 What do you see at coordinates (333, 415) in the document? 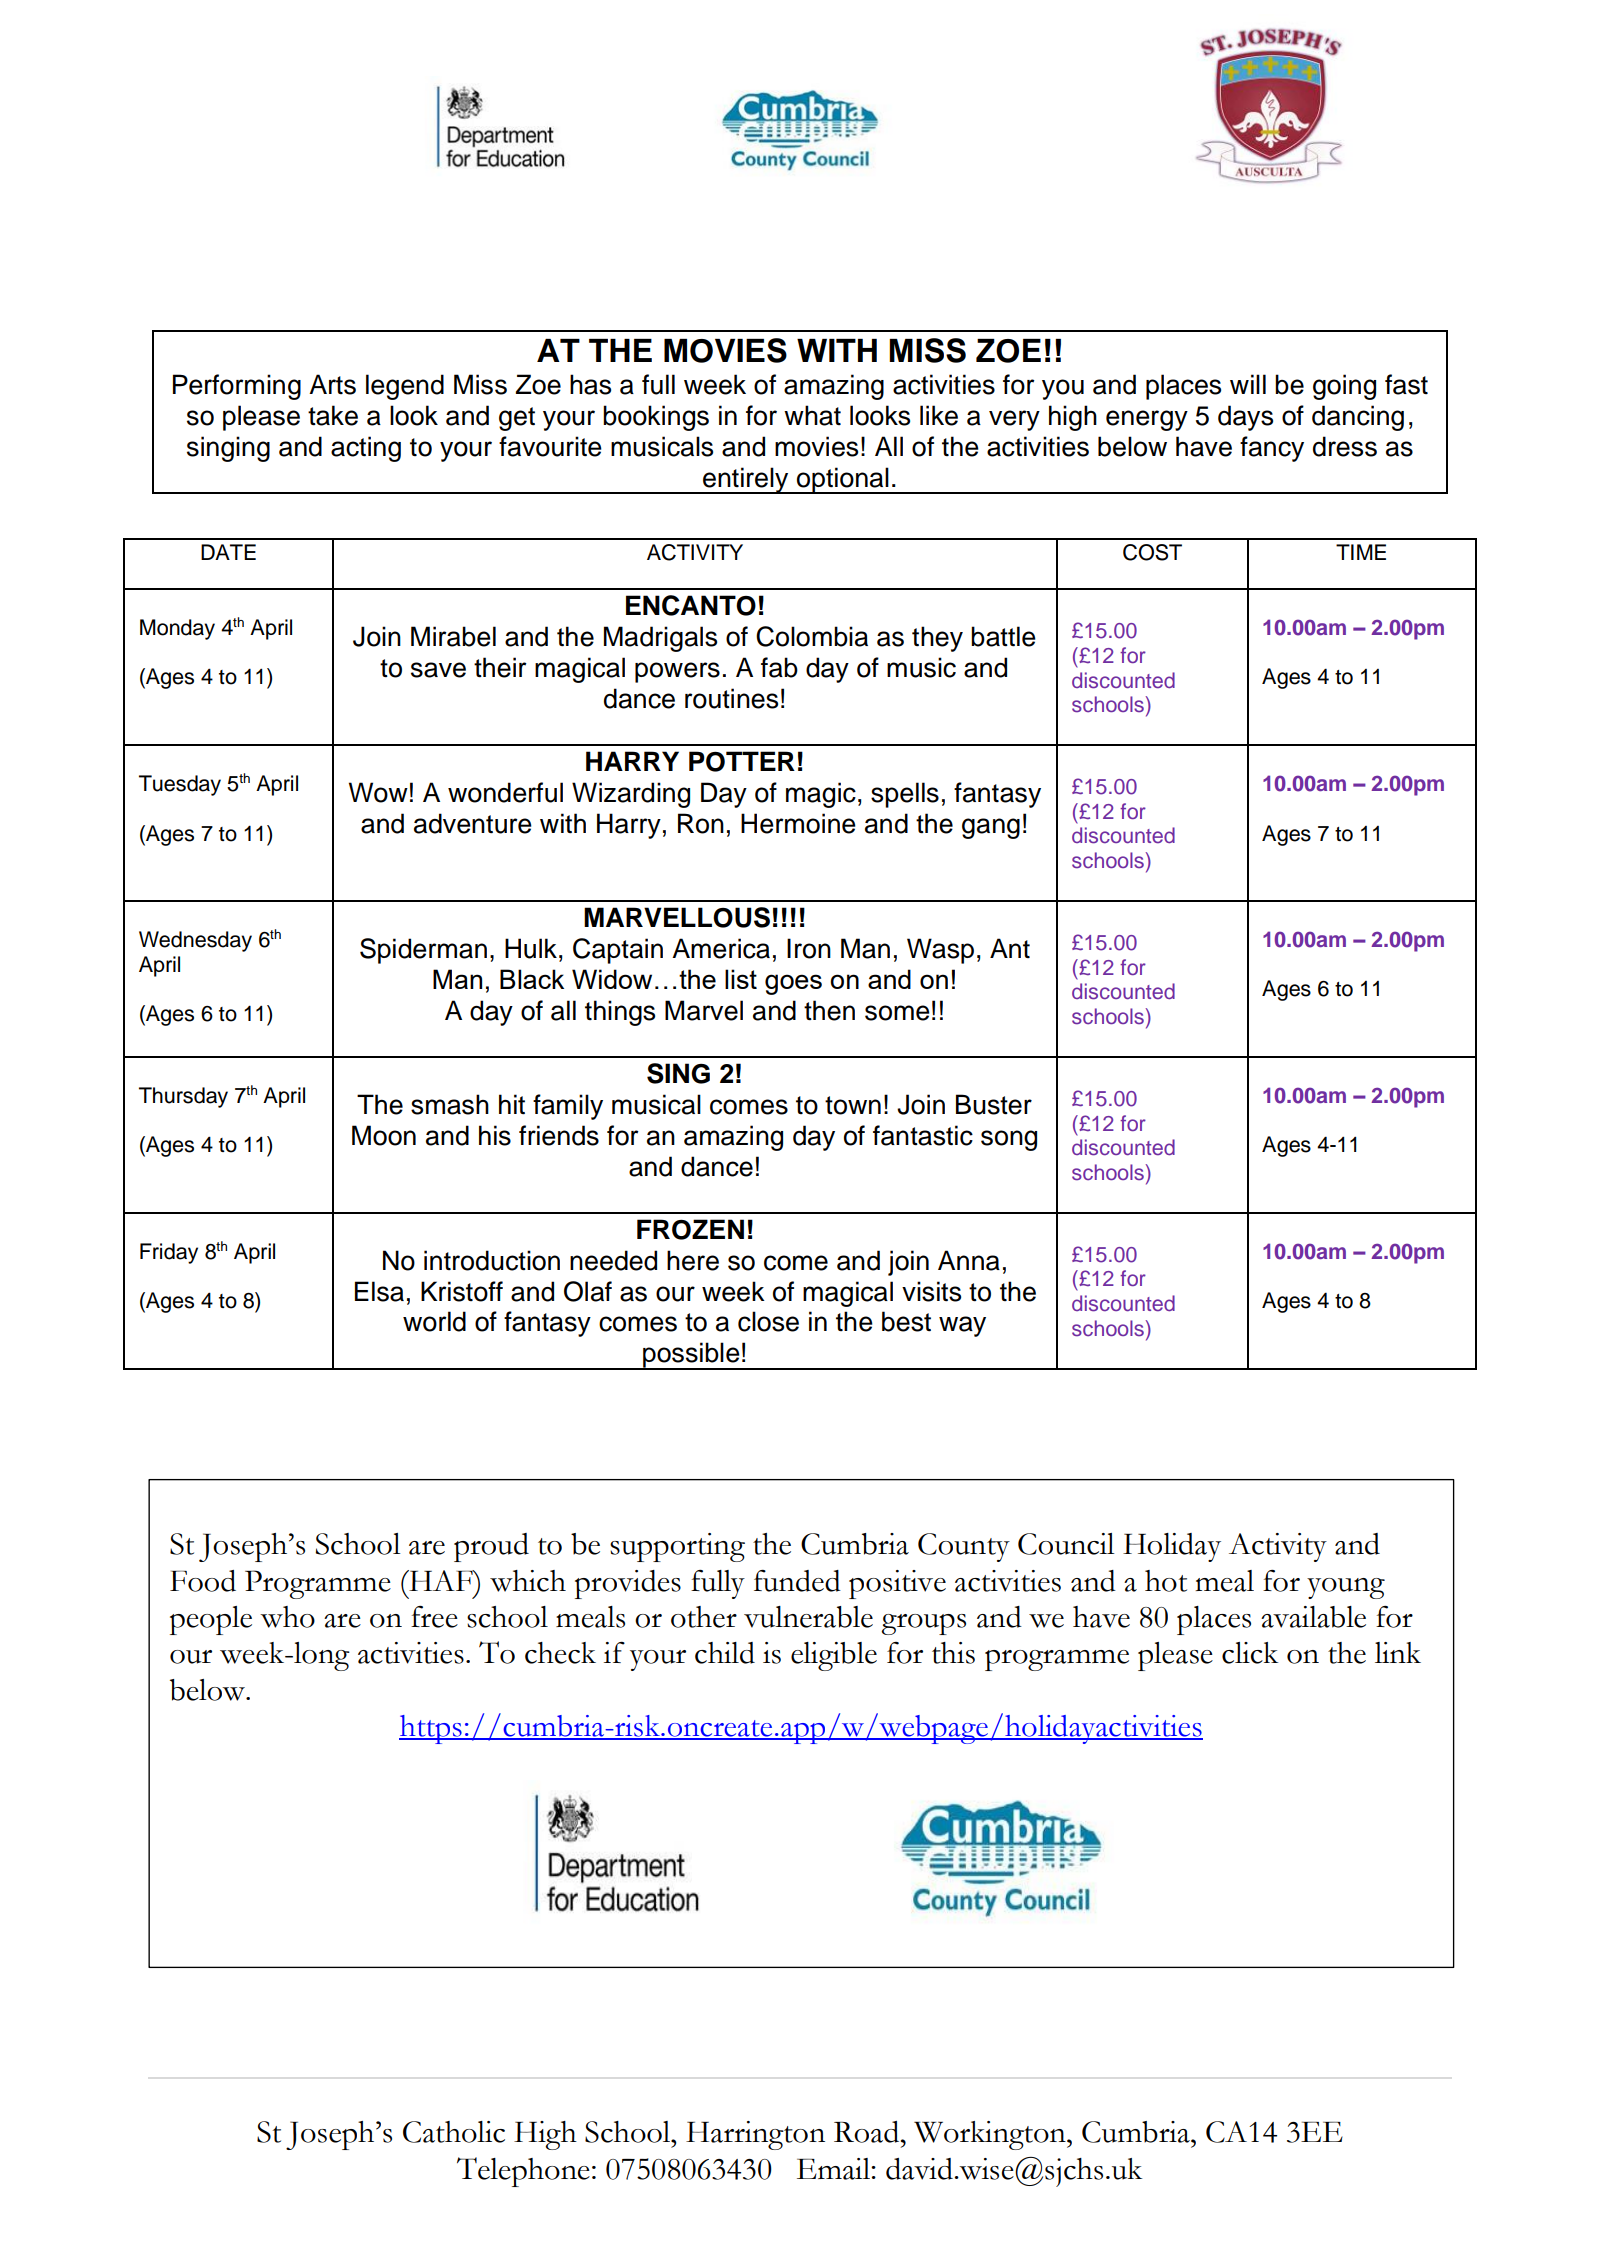
I see `take` at bounding box center [333, 415].
